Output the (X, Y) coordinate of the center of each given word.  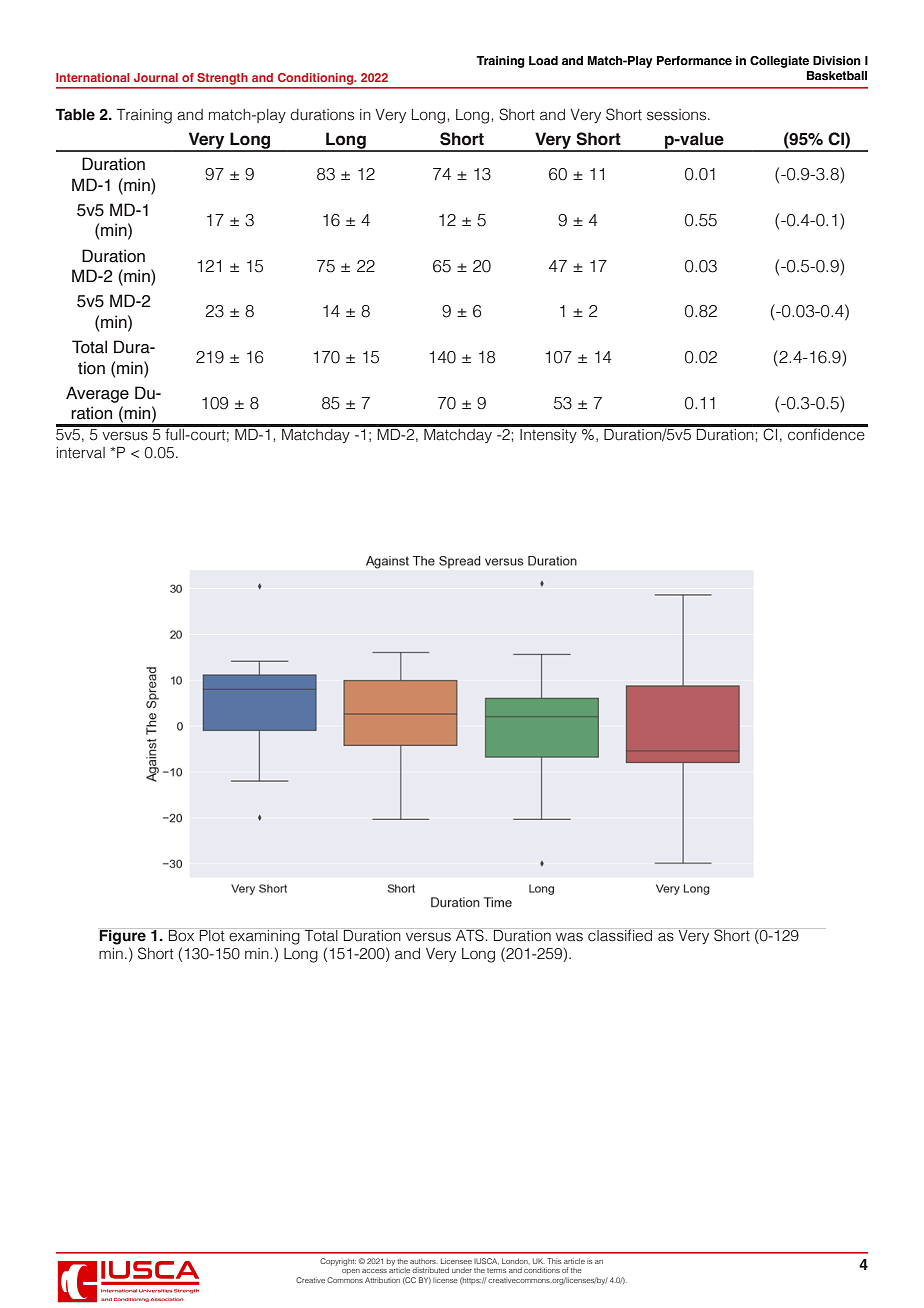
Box (181, 936)
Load (543, 60)
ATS (470, 935)
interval (80, 453)
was (569, 937)
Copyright (338, 1262)
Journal (156, 77)
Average (97, 394)
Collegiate (779, 62)
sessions (678, 115)
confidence (826, 433)
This (554, 1261)
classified (620, 935)
